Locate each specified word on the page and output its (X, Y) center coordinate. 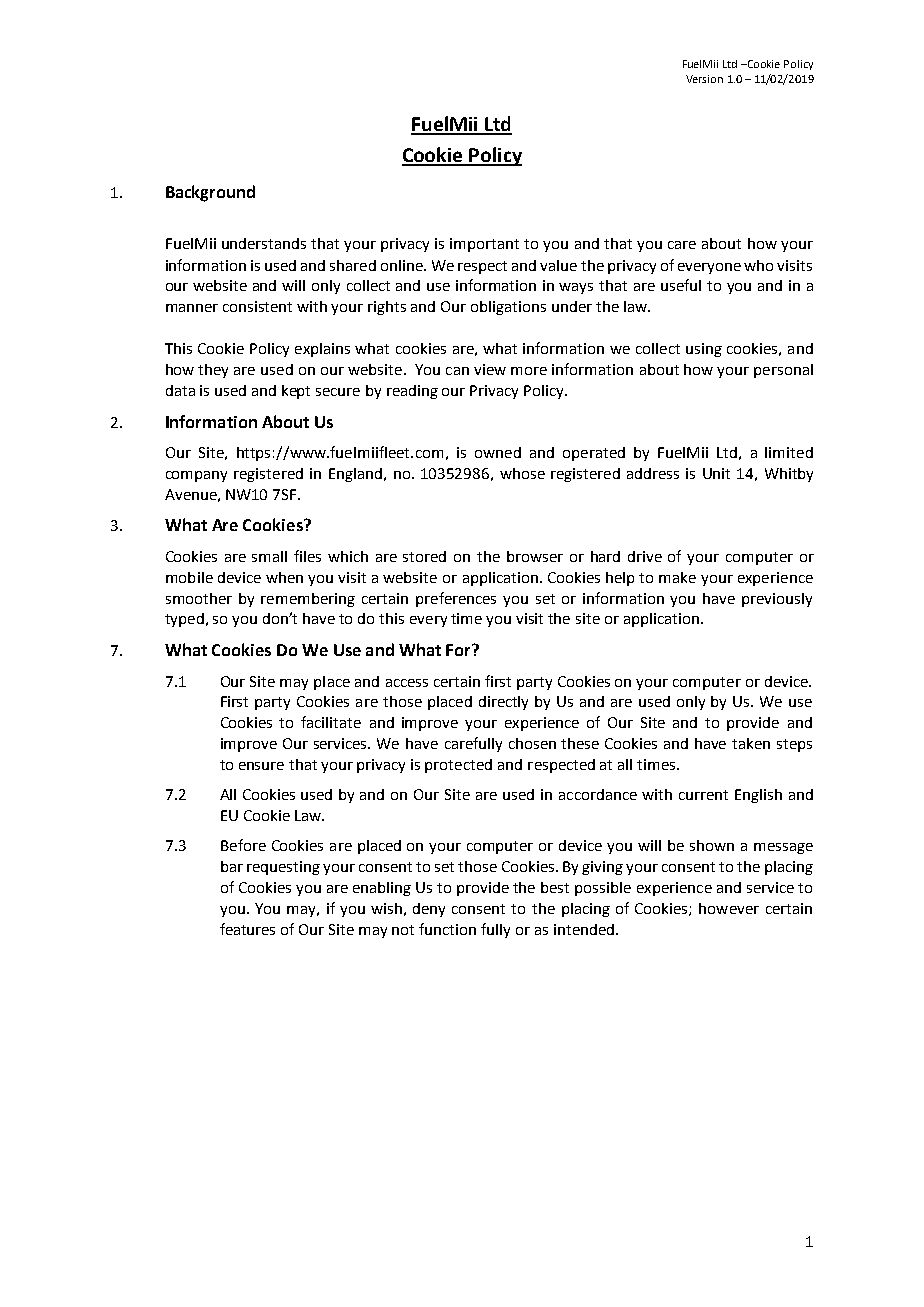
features (247, 929)
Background (210, 193)
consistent (257, 306)
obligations (508, 308)
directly (503, 703)
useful (681, 285)
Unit (716, 473)
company (196, 476)
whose (522, 473)
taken (751, 743)
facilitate (331, 722)
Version (704, 79)
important (484, 245)
